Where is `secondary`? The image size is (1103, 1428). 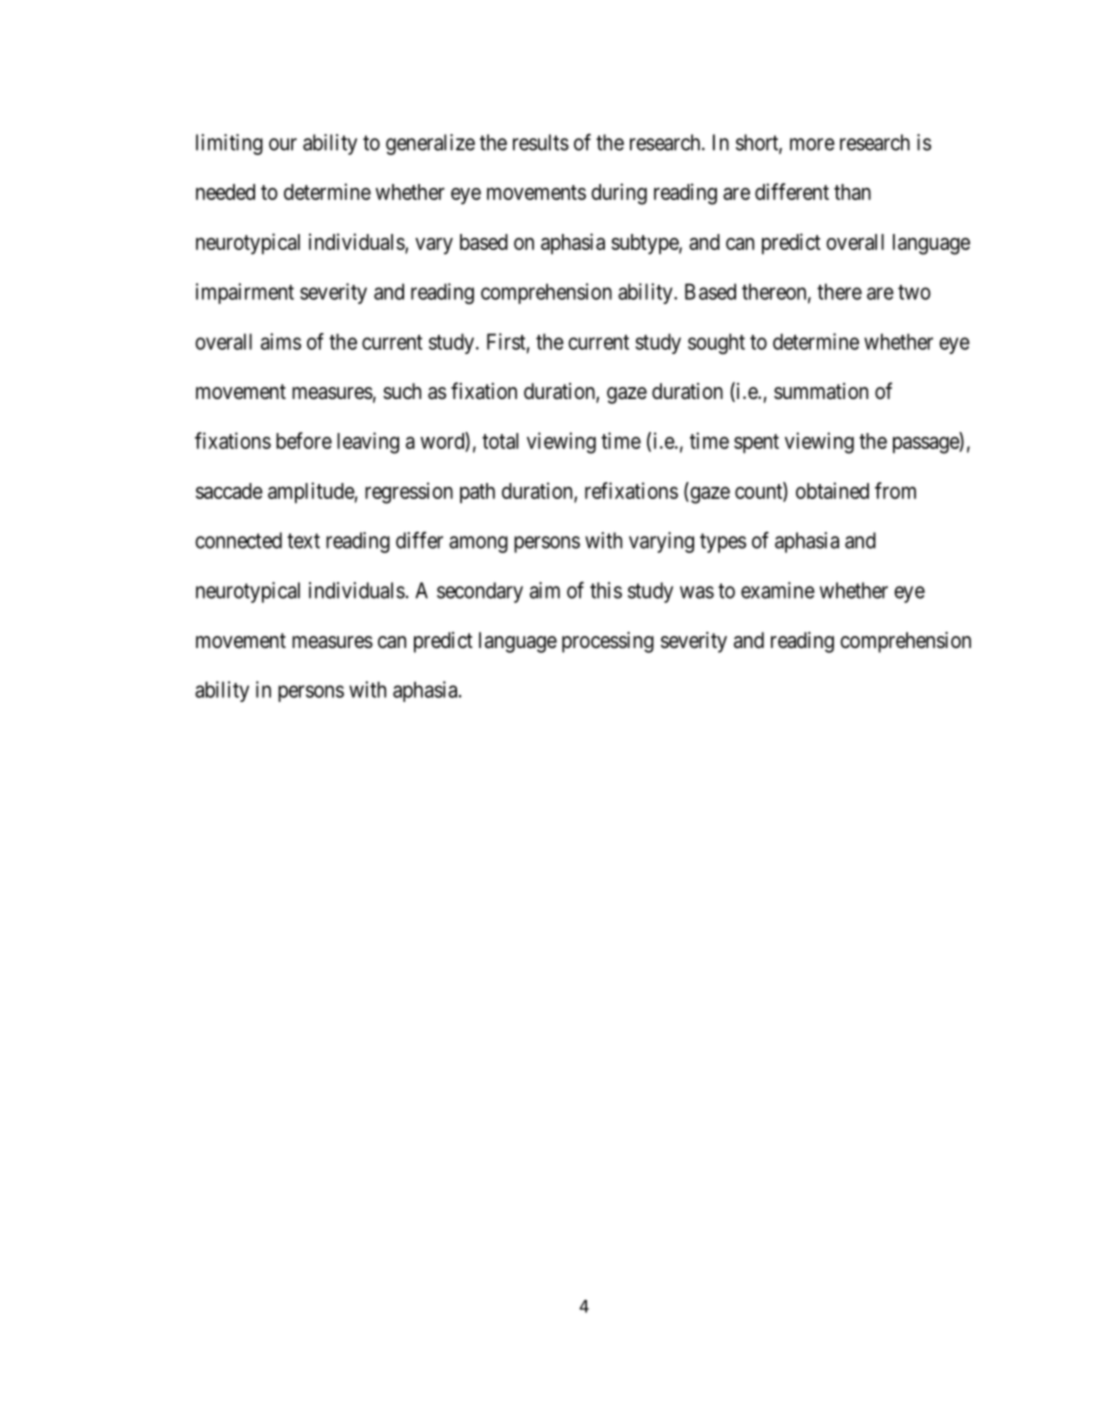 secondary is located at coordinates (480, 592).
